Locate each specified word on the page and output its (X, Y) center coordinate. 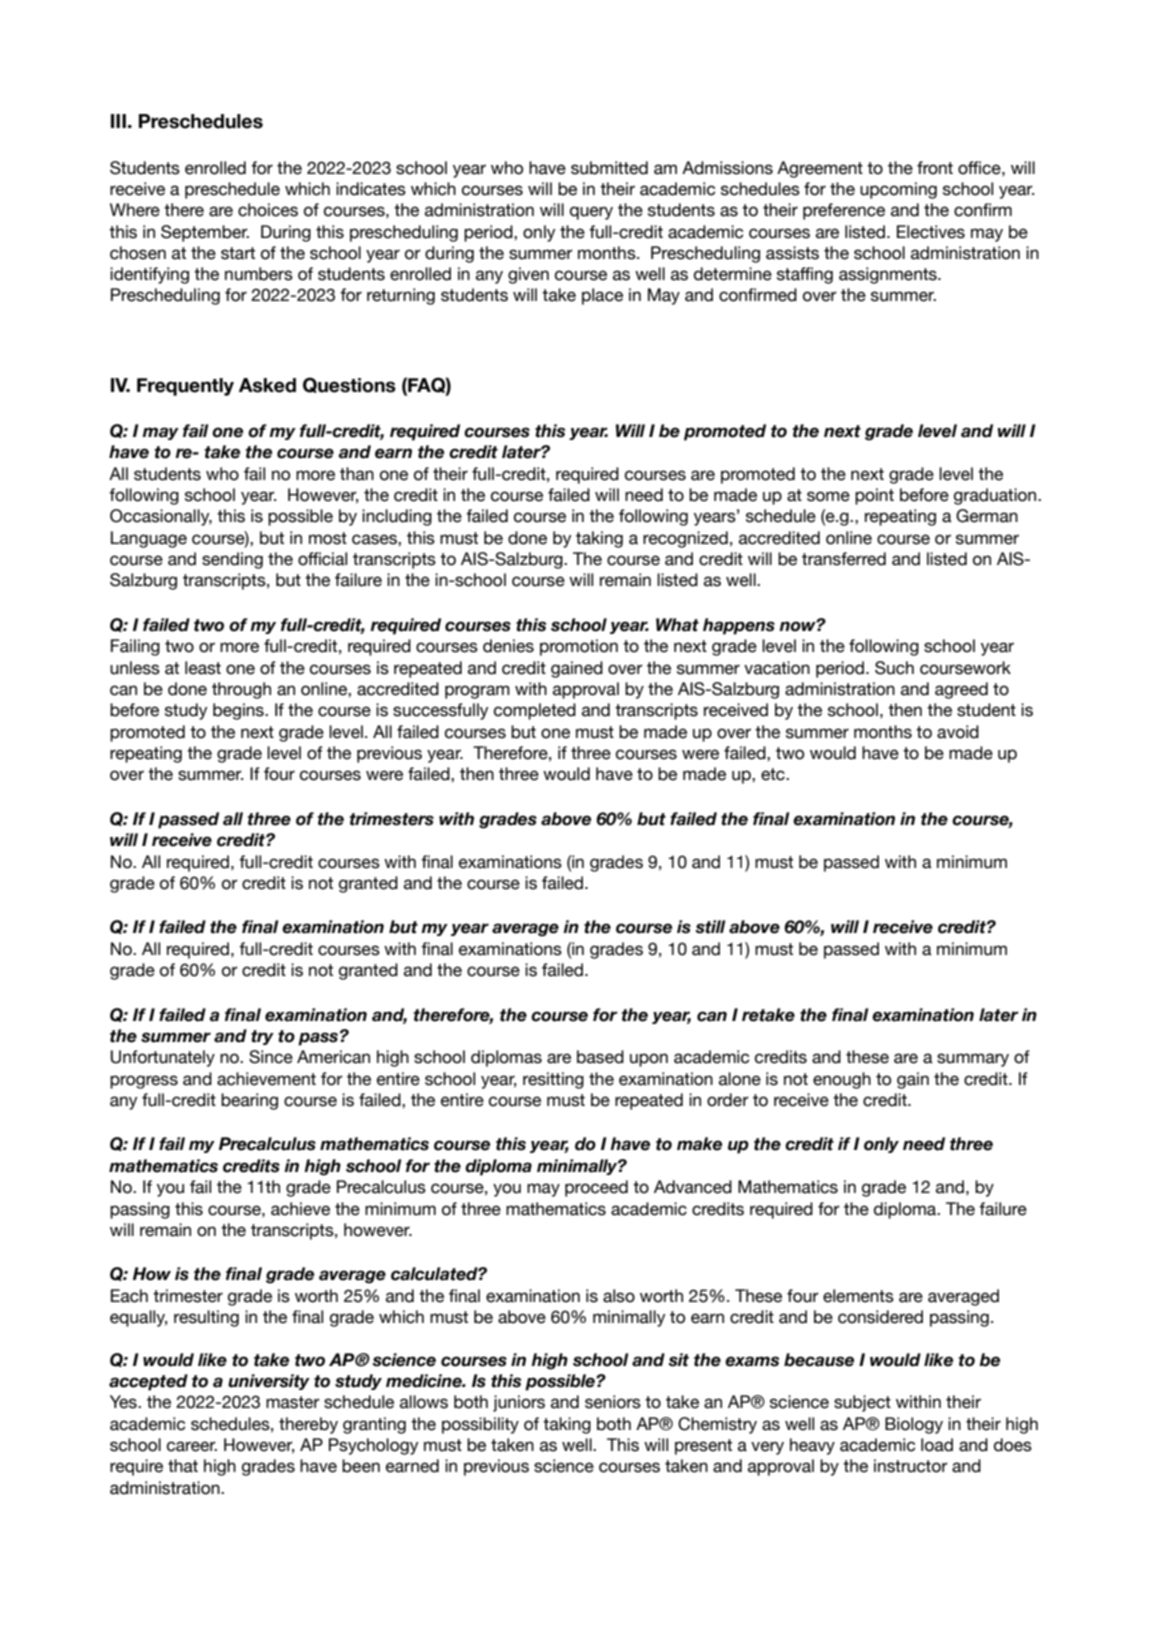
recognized (685, 539)
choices (268, 210)
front (935, 168)
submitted (609, 168)
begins (239, 711)
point (874, 496)
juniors (519, 1403)
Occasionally (161, 517)
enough (842, 1080)
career (192, 1446)
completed (535, 711)
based (600, 1057)
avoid (958, 732)
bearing (249, 1101)
